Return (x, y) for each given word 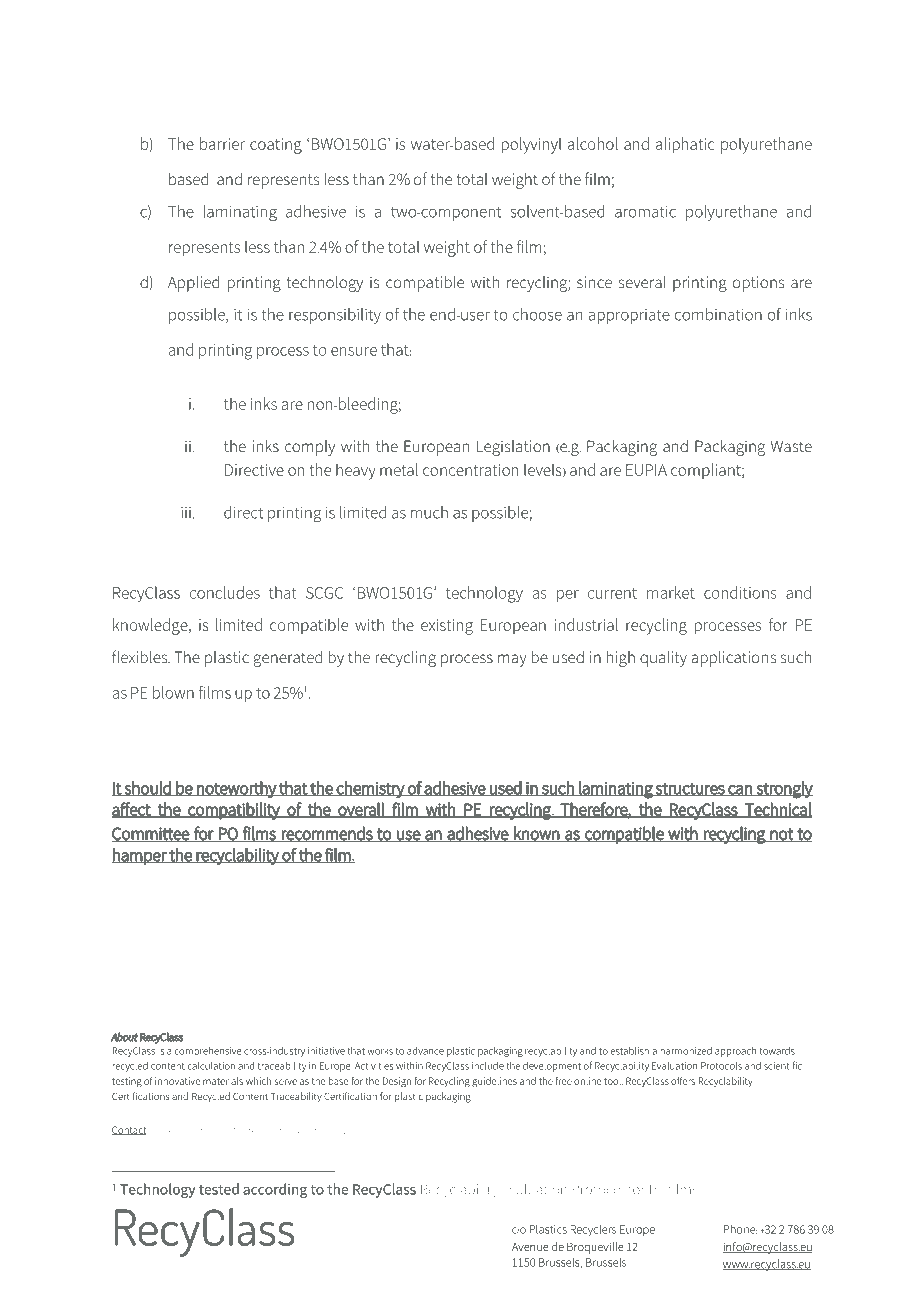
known (536, 834)
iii (186, 512)
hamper (140, 856)
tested (219, 1189)
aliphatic (685, 145)
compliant (707, 471)
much (429, 512)
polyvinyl (531, 145)
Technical (778, 810)
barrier (222, 143)
